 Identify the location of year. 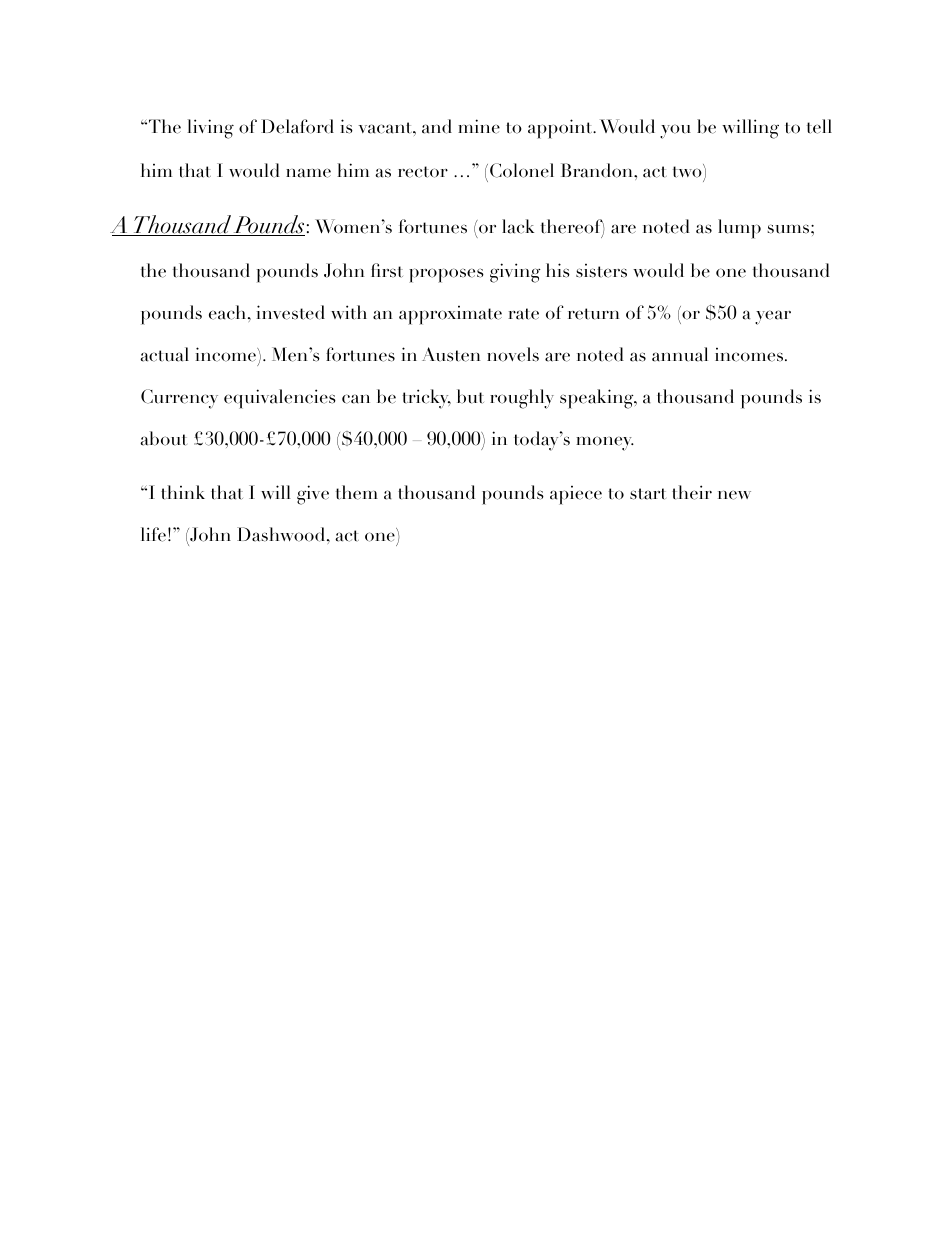
(773, 317).
